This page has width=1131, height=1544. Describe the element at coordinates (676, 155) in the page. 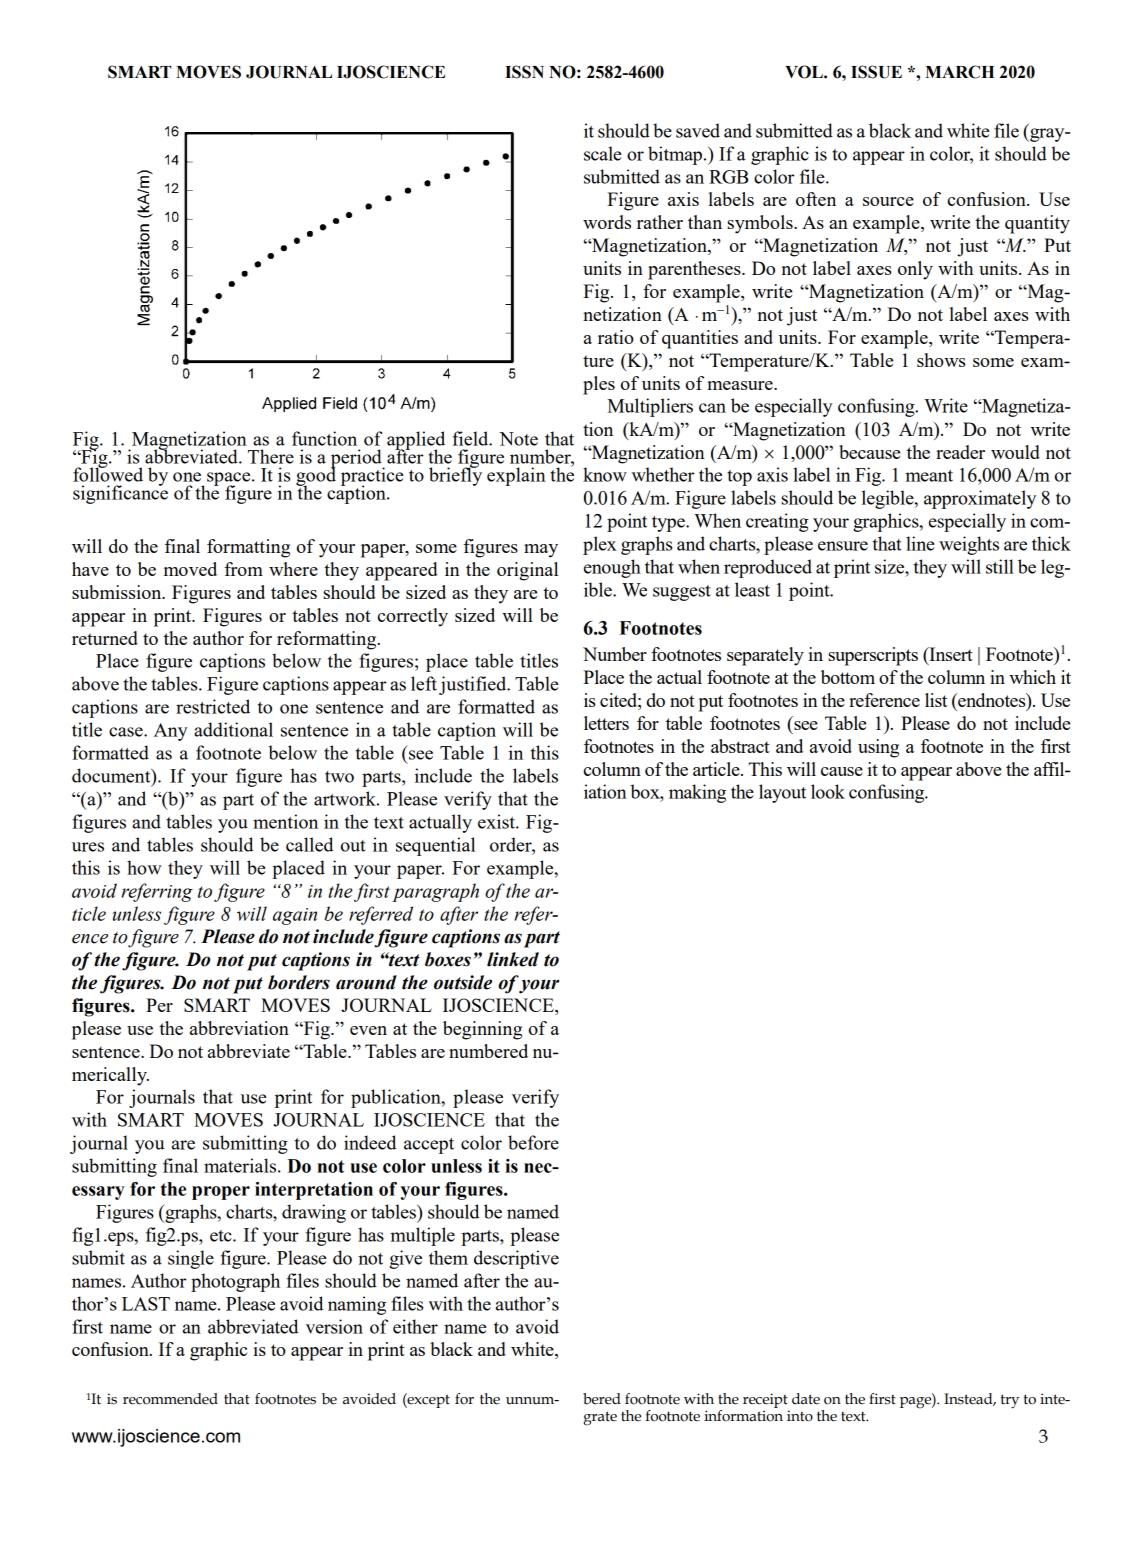

I see `bitmap` at that location.
